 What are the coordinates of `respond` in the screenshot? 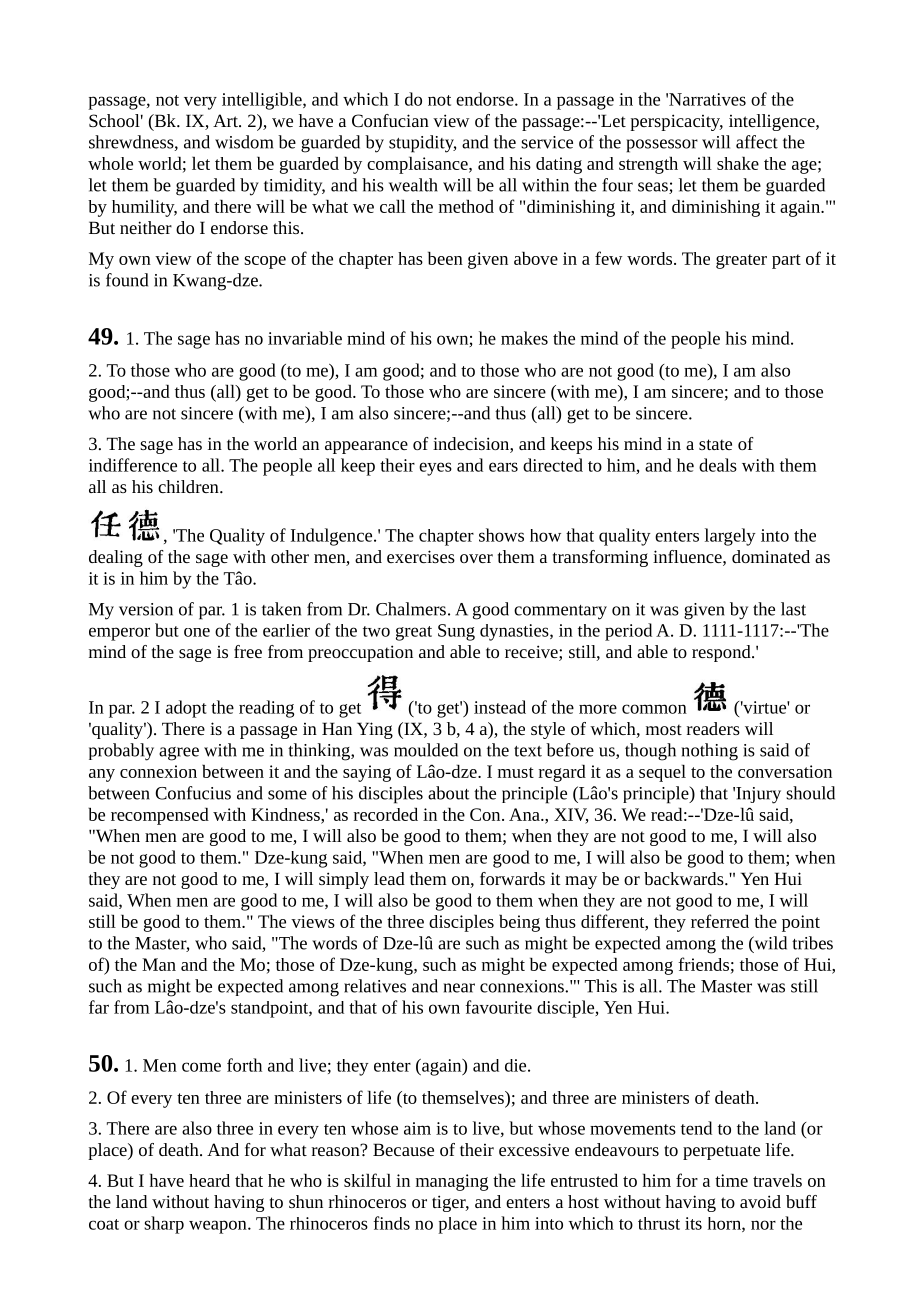 It's located at (722, 653).
